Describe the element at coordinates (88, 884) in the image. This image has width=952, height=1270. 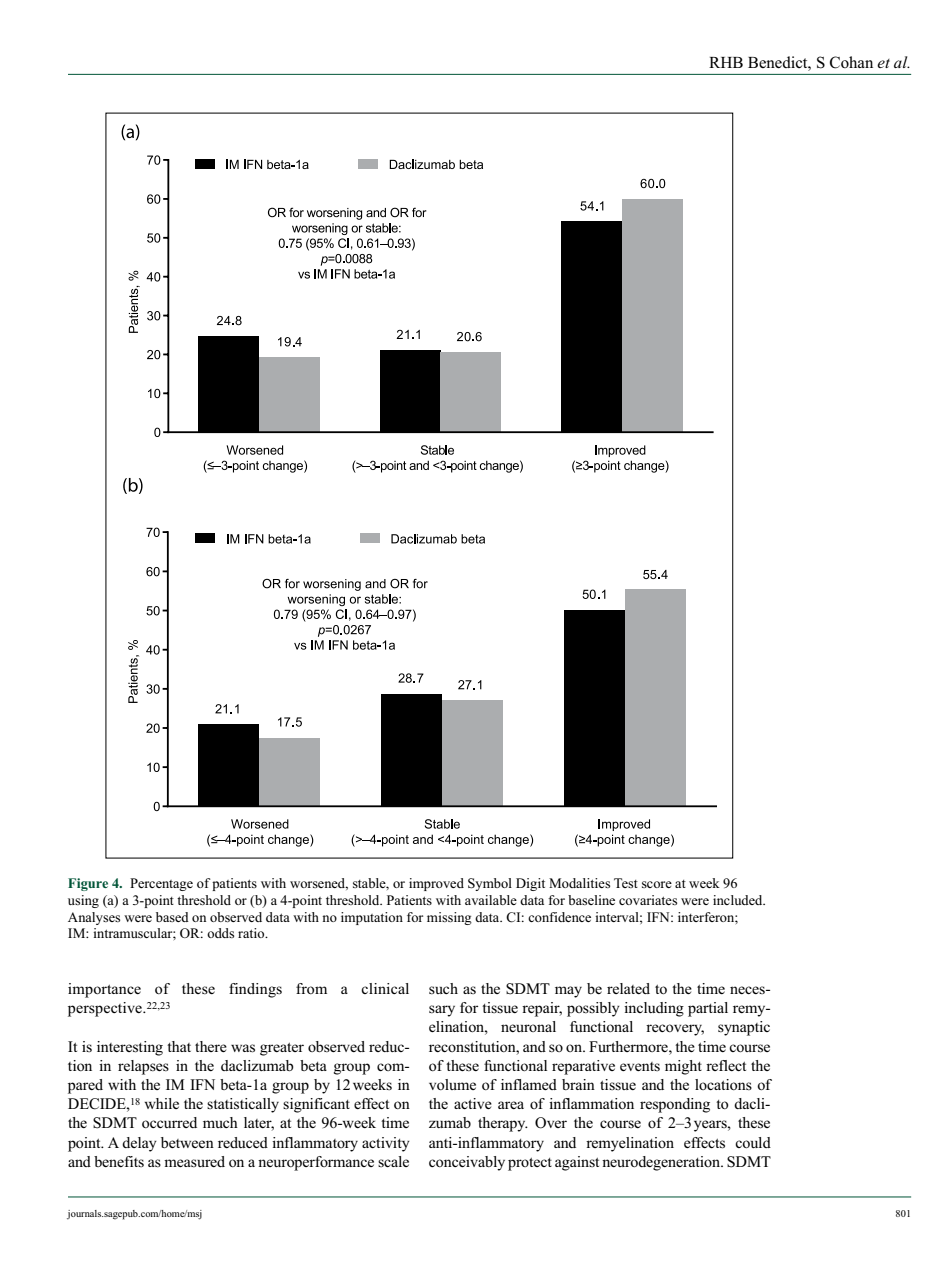
I see `Figure` at that location.
